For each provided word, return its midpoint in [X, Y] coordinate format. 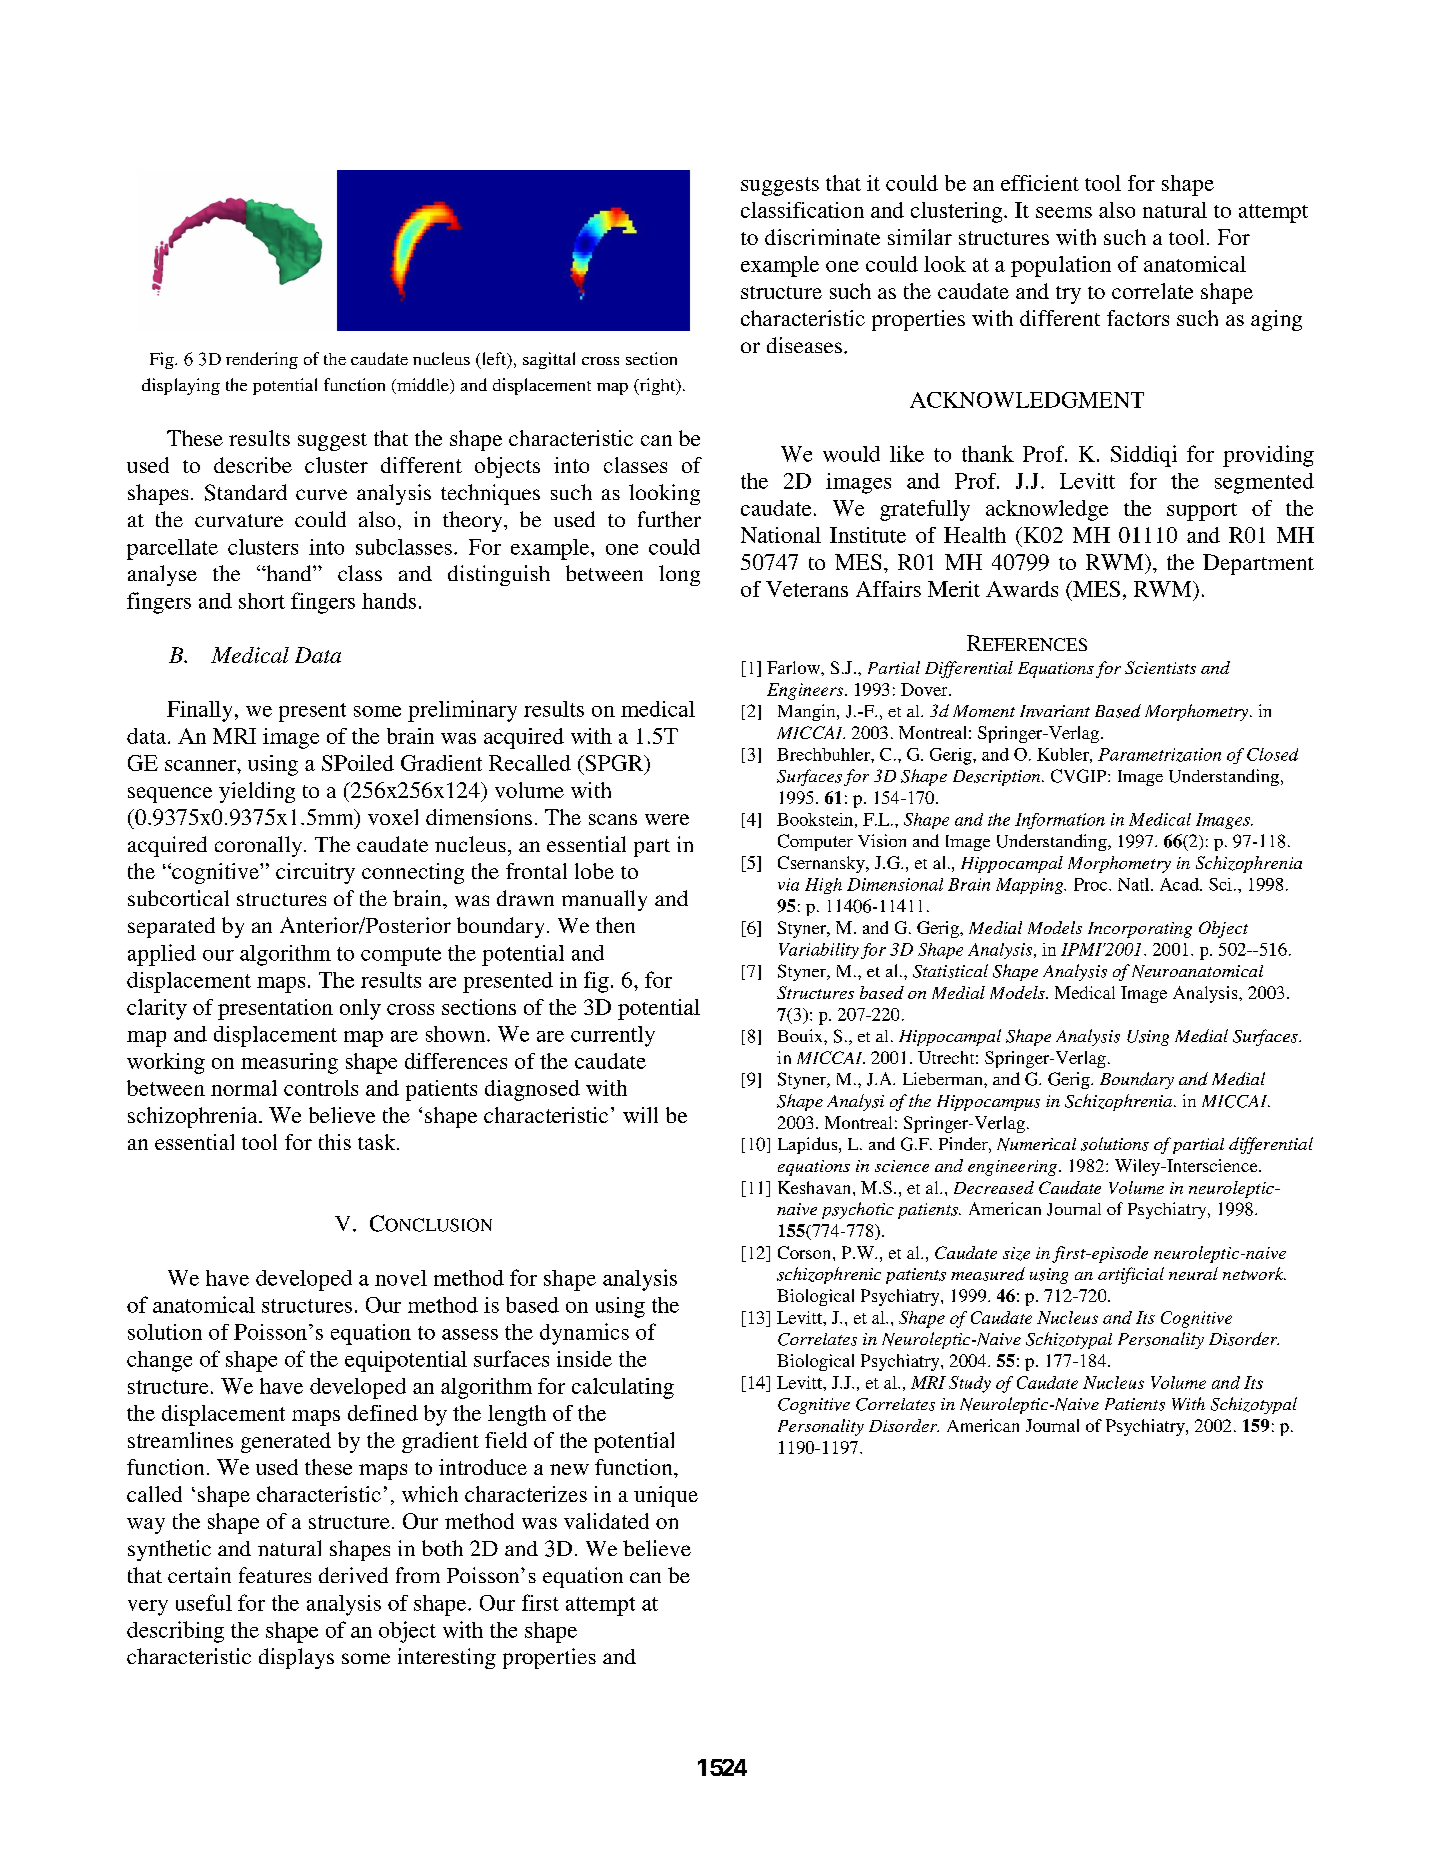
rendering [262, 360]
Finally [199, 711]
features [275, 1575]
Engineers [806, 691]
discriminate [822, 237]
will [640, 1115]
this [335, 1142]
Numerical [1036, 1144]
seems [1064, 212]
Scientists [1160, 667]
